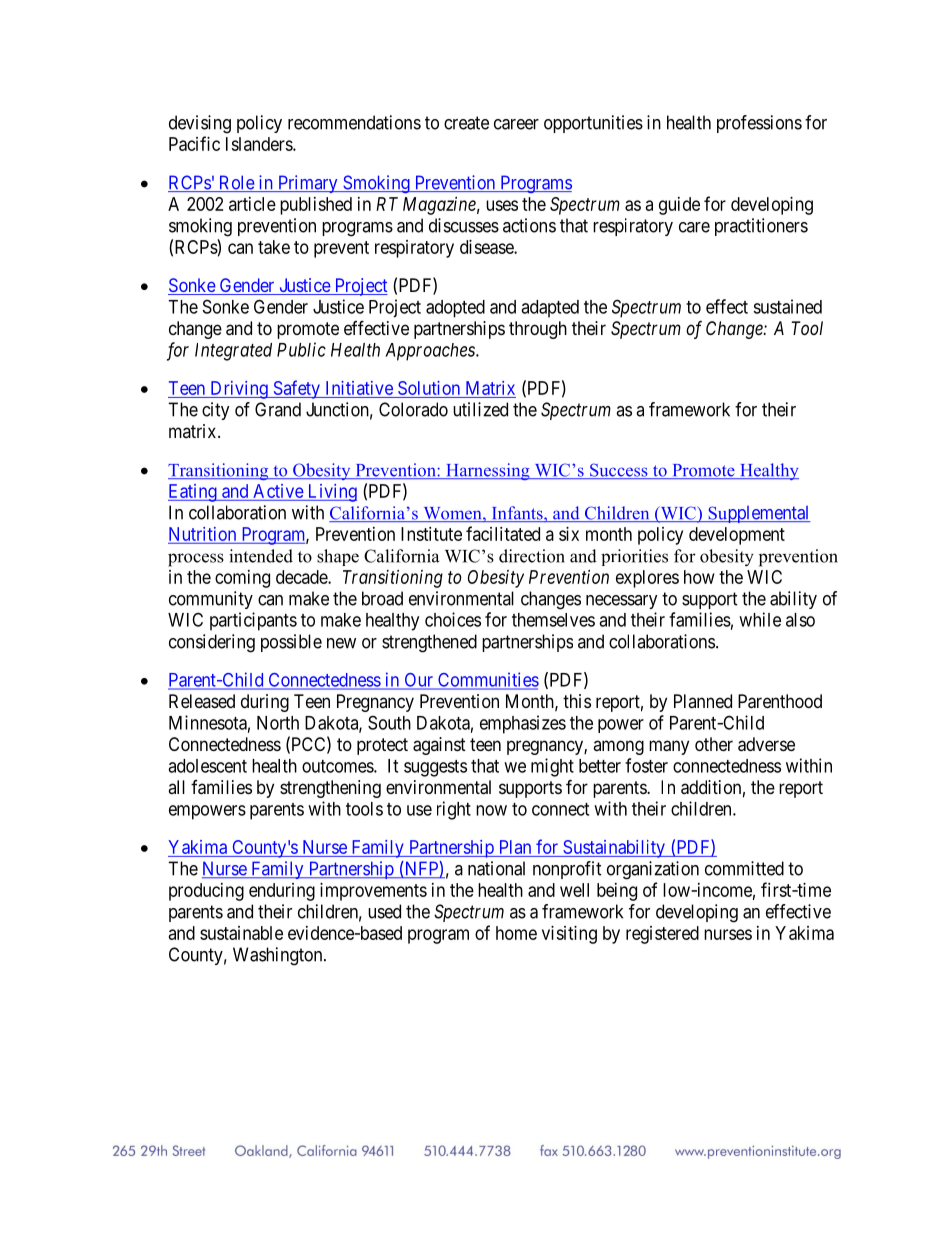 The image size is (952, 1233). I want to click on registered, so click(662, 935).
